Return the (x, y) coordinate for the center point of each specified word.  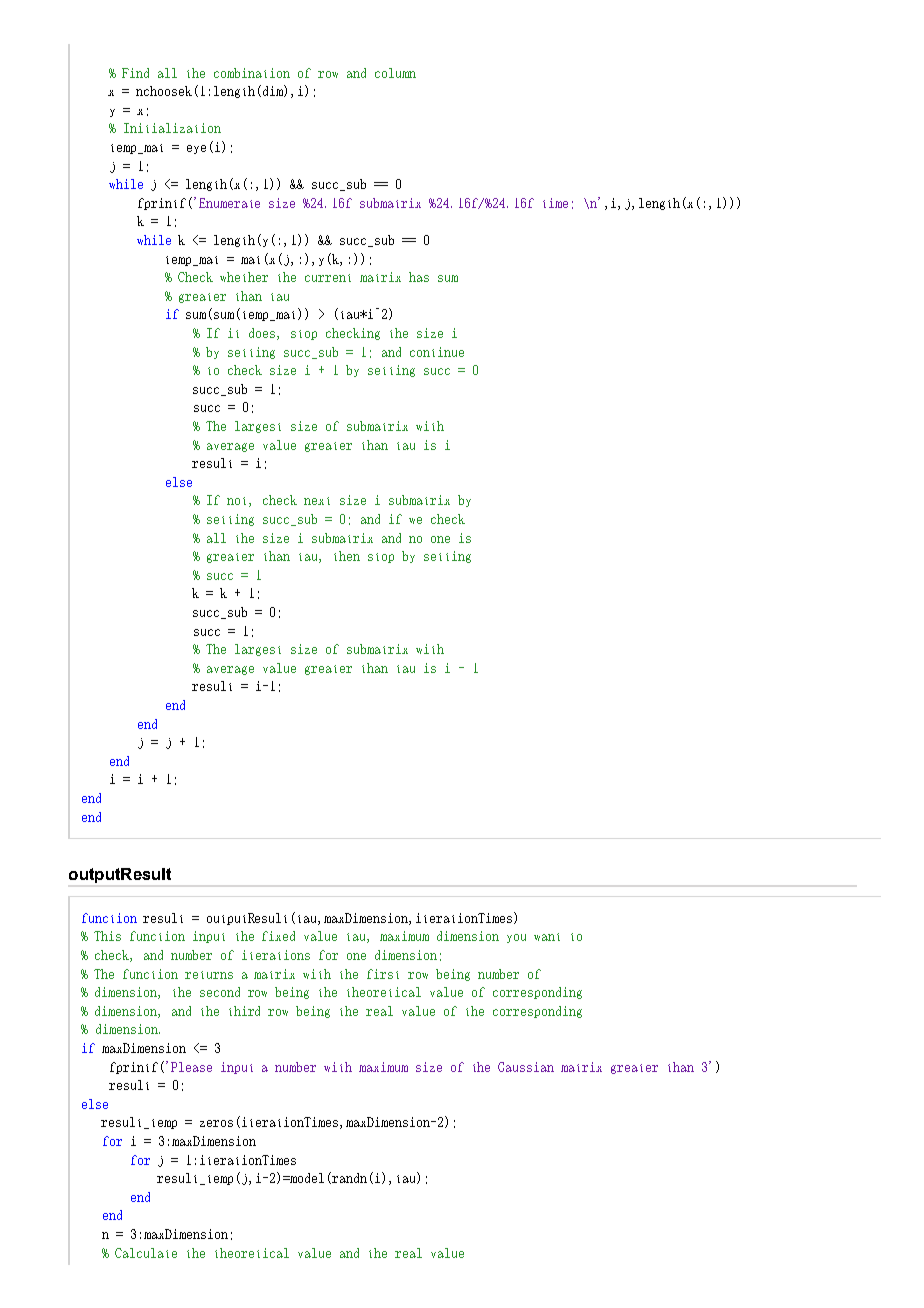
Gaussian (526, 1067)
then (347, 556)
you (516, 938)
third (244, 1011)
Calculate (146, 1253)
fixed (278, 936)
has (419, 277)
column (395, 73)
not (238, 502)
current (328, 278)
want (547, 937)
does (263, 334)
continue (437, 352)
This (107, 936)
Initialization (172, 128)
